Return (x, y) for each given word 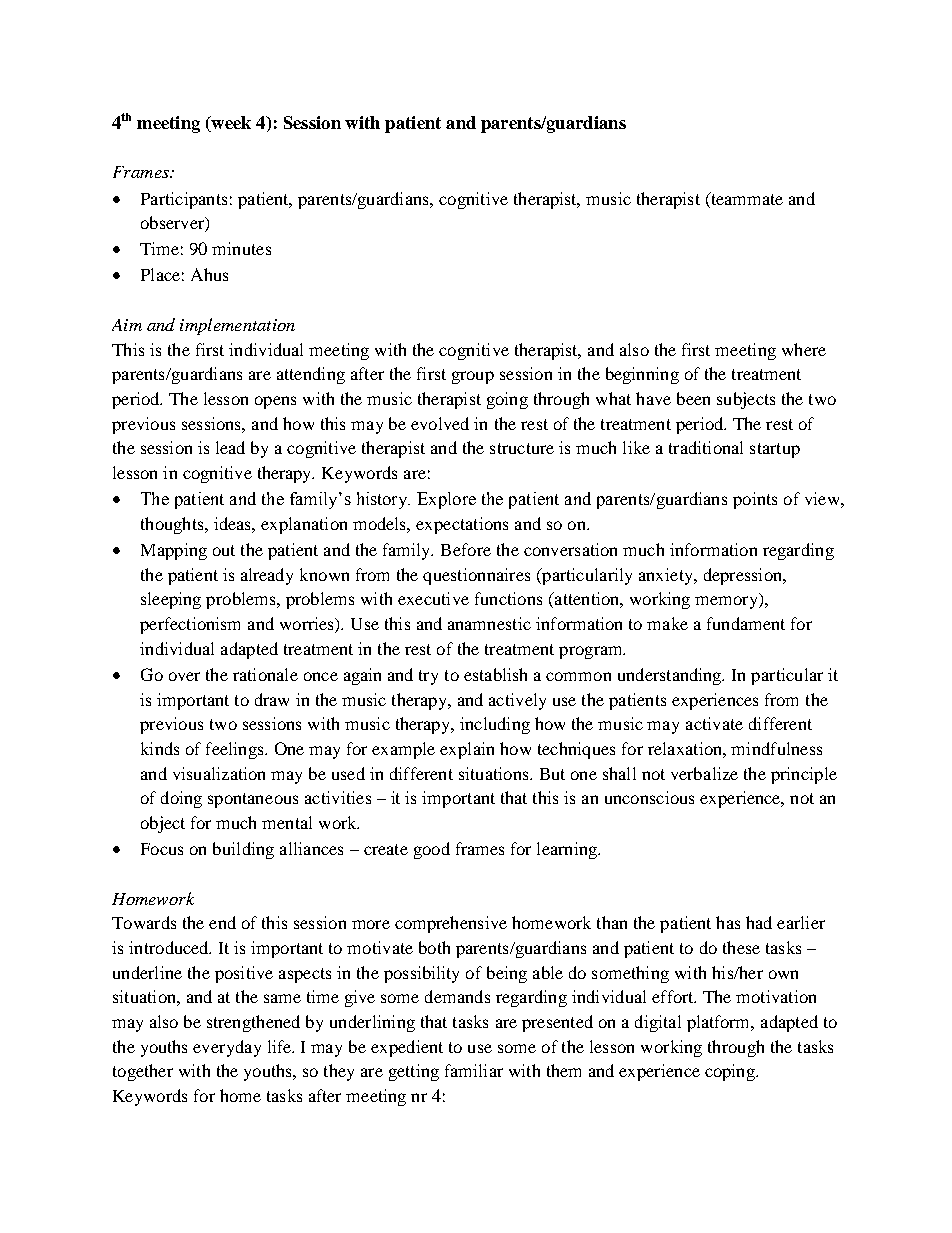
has (728, 922)
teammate (746, 198)
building (243, 850)
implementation (237, 326)
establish (495, 674)
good (432, 850)
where (804, 349)
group (473, 377)
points (755, 500)
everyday (227, 1048)
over (184, 676)
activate (714, 723)
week (230, 124)
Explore (446, 500)
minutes (241, 248)
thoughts (173, 525)
